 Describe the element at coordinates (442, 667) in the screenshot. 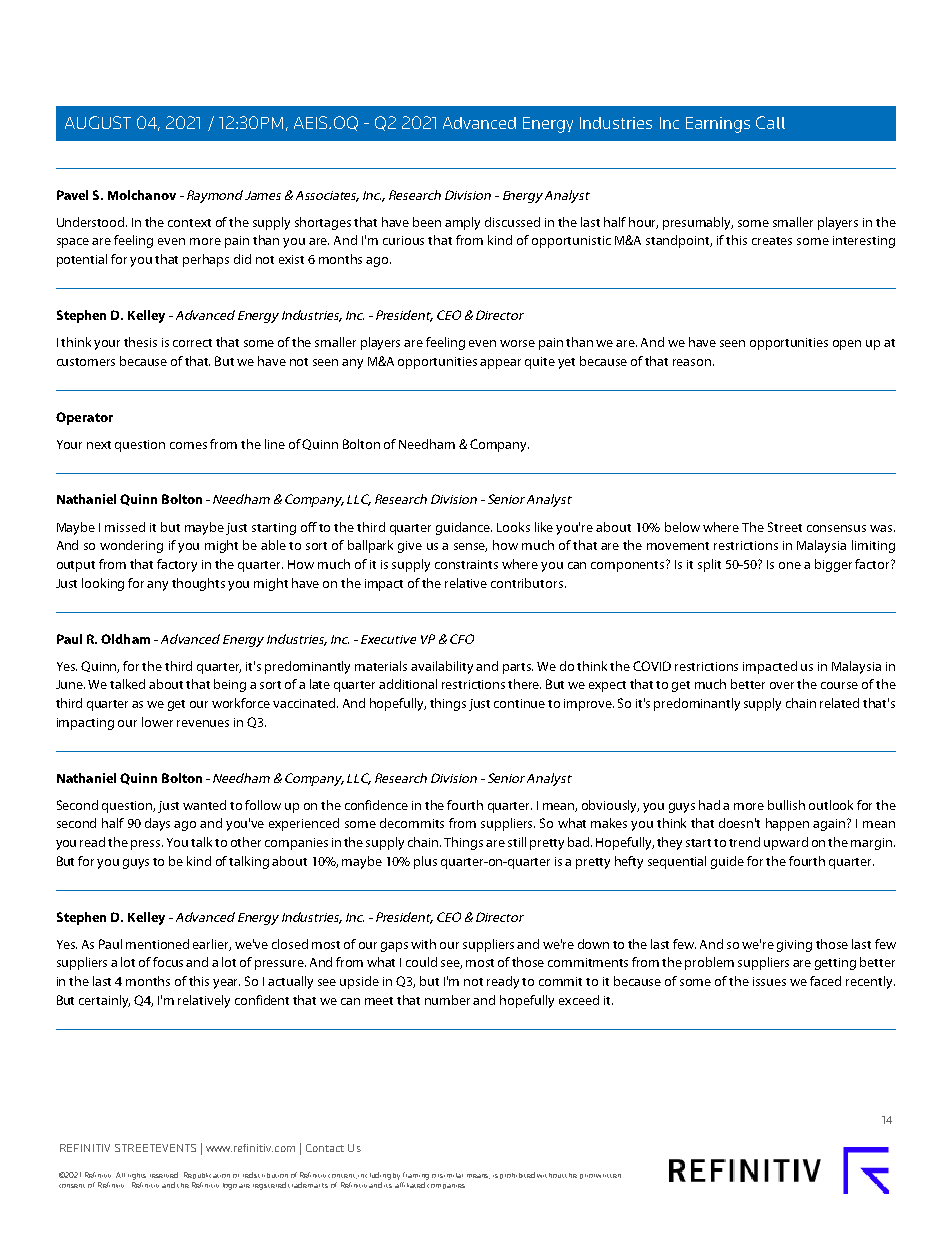

I see `availability` at that location.
